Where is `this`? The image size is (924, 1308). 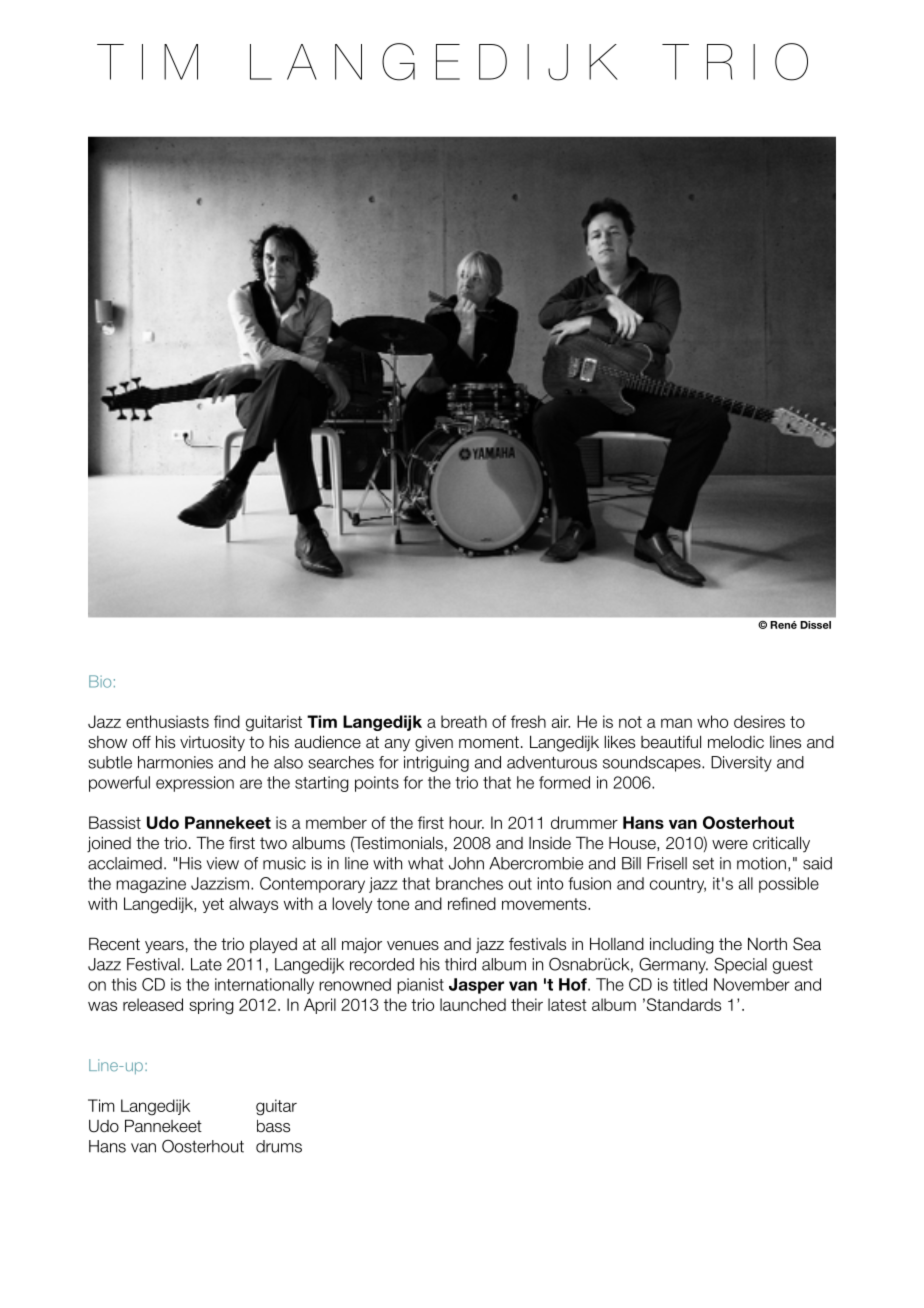 this is located at coordinates (124, 984).
